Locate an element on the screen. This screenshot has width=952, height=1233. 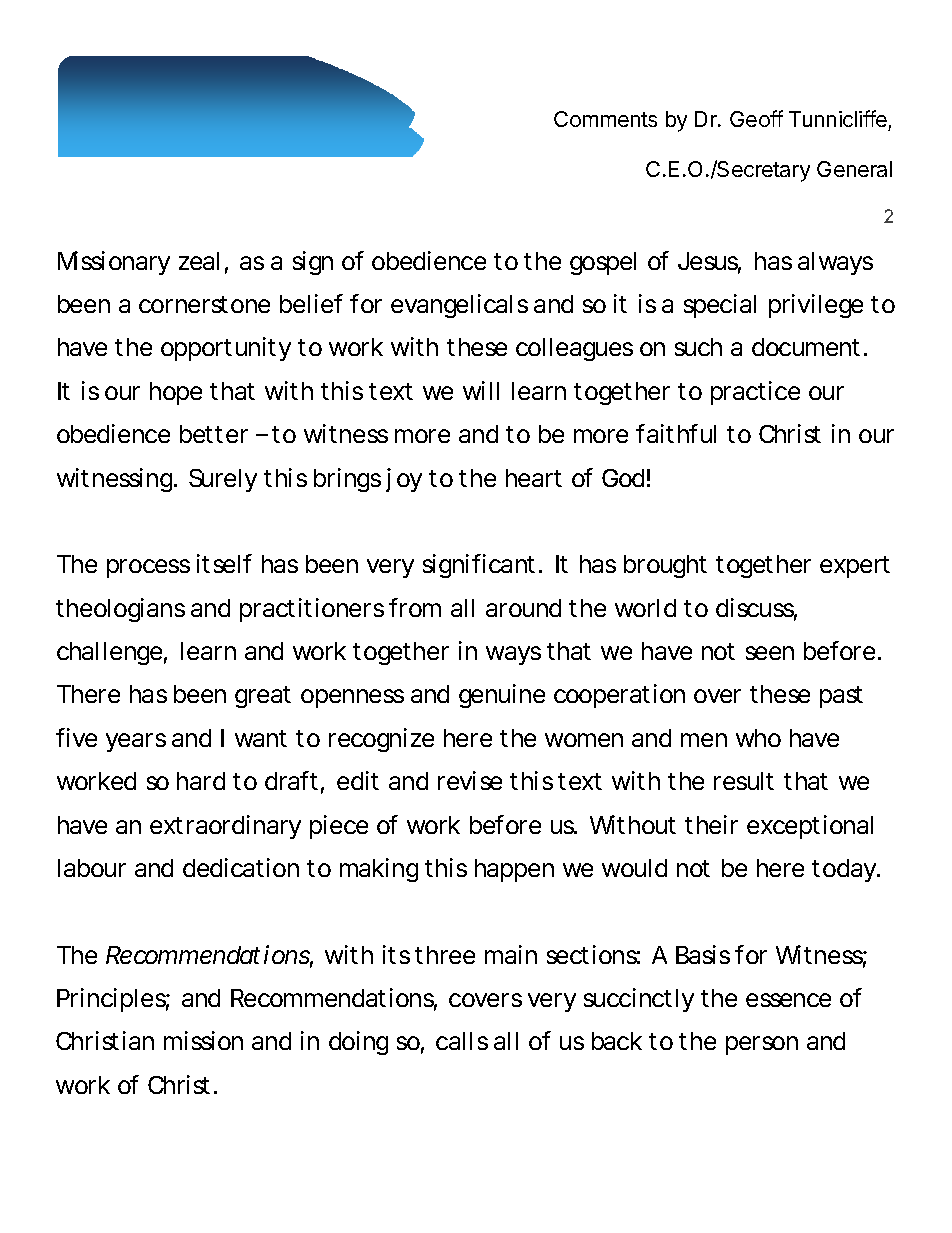
practice is located at coordinates (755, 393).
